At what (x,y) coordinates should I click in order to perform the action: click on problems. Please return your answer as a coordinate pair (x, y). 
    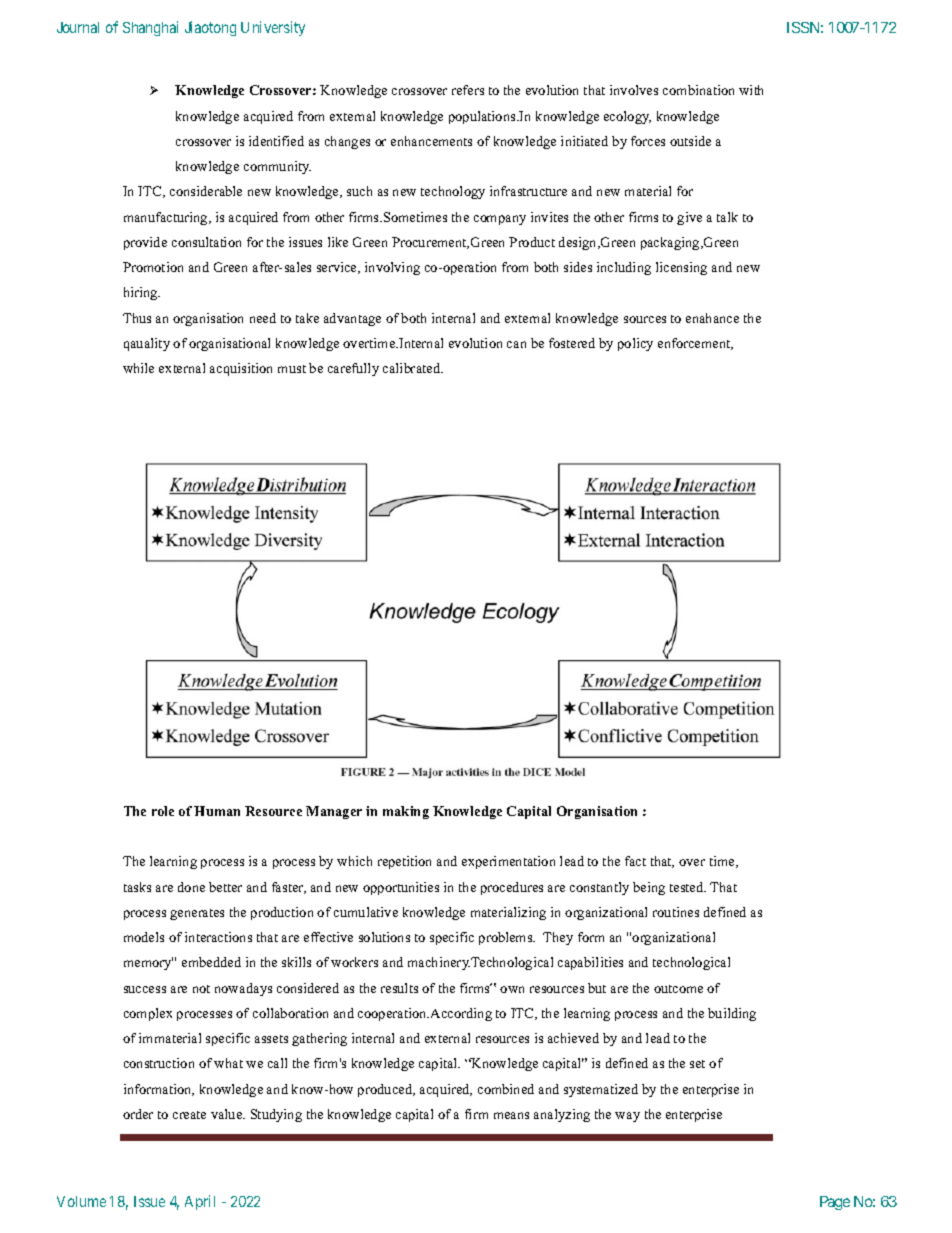
    Looking at the image, I should click on (507, 938).
